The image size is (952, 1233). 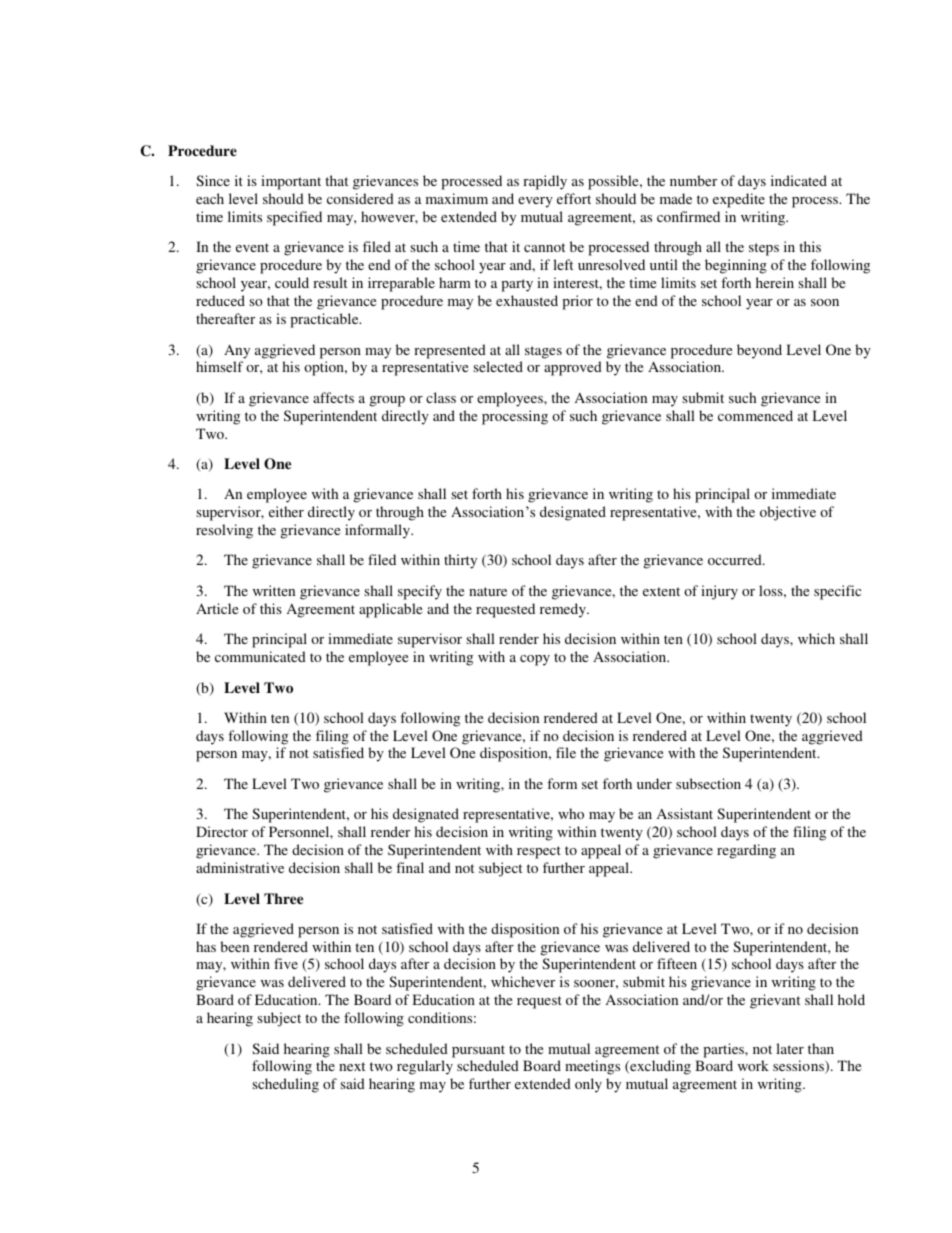 I want to click on scheduling, so click(x=285, y=1085).
